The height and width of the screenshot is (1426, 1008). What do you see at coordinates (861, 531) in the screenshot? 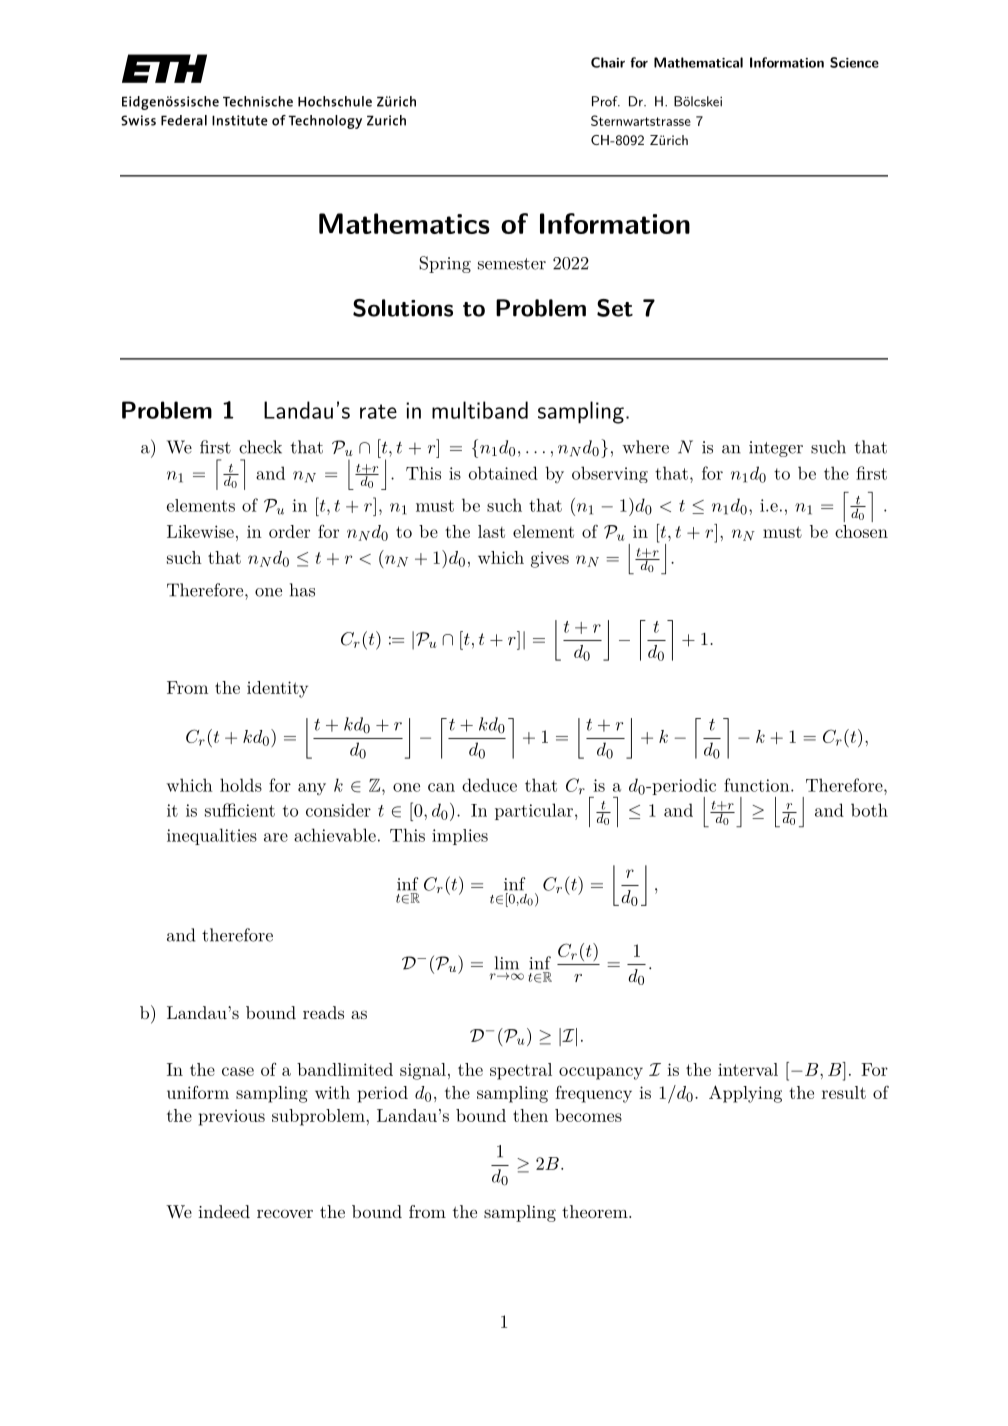
I see `chosen` at bounding box center [861, 531].
